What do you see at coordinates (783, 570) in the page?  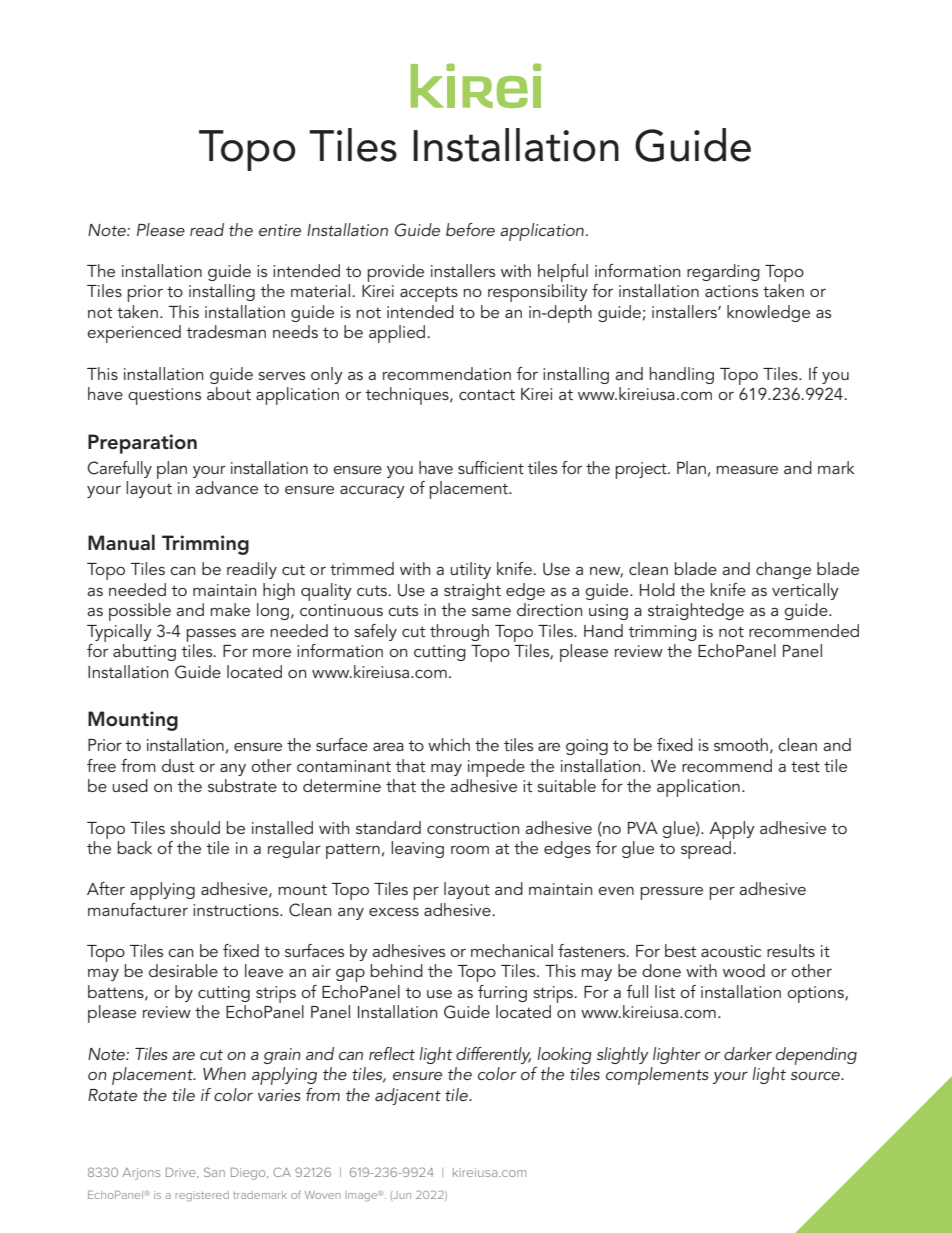 I see `change` at bounding box center [783, 570].
